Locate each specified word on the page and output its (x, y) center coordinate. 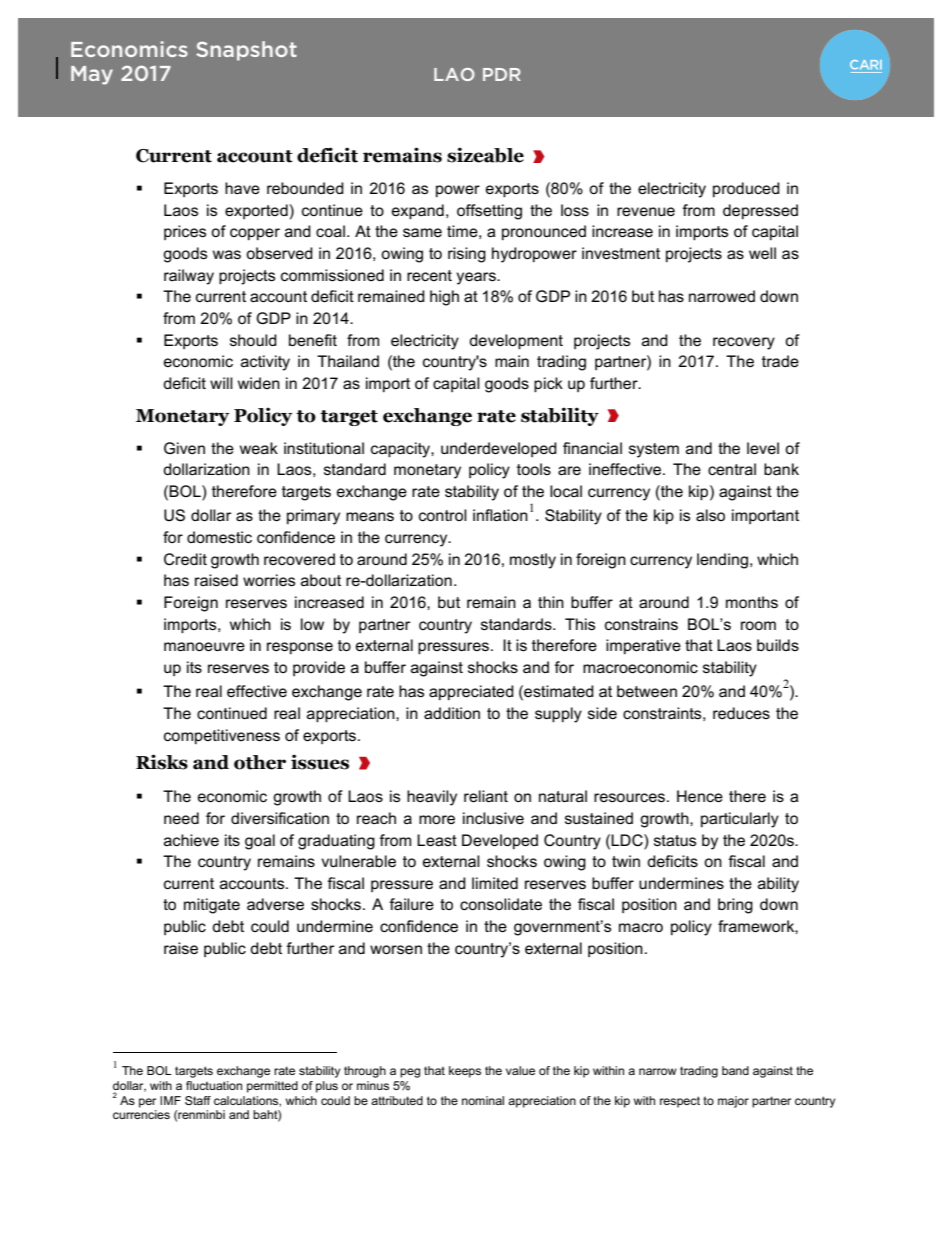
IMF (170, 1100)
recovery (744, 343)
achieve (191, 840)
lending (722, 561)
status (675, 840)
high (444, 298)
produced (746, 189)
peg (410, 1073)
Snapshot (246, 51)
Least (437, 840)
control (443, 515)
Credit (185, 559)
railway (189, 277)
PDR (502, 74)
